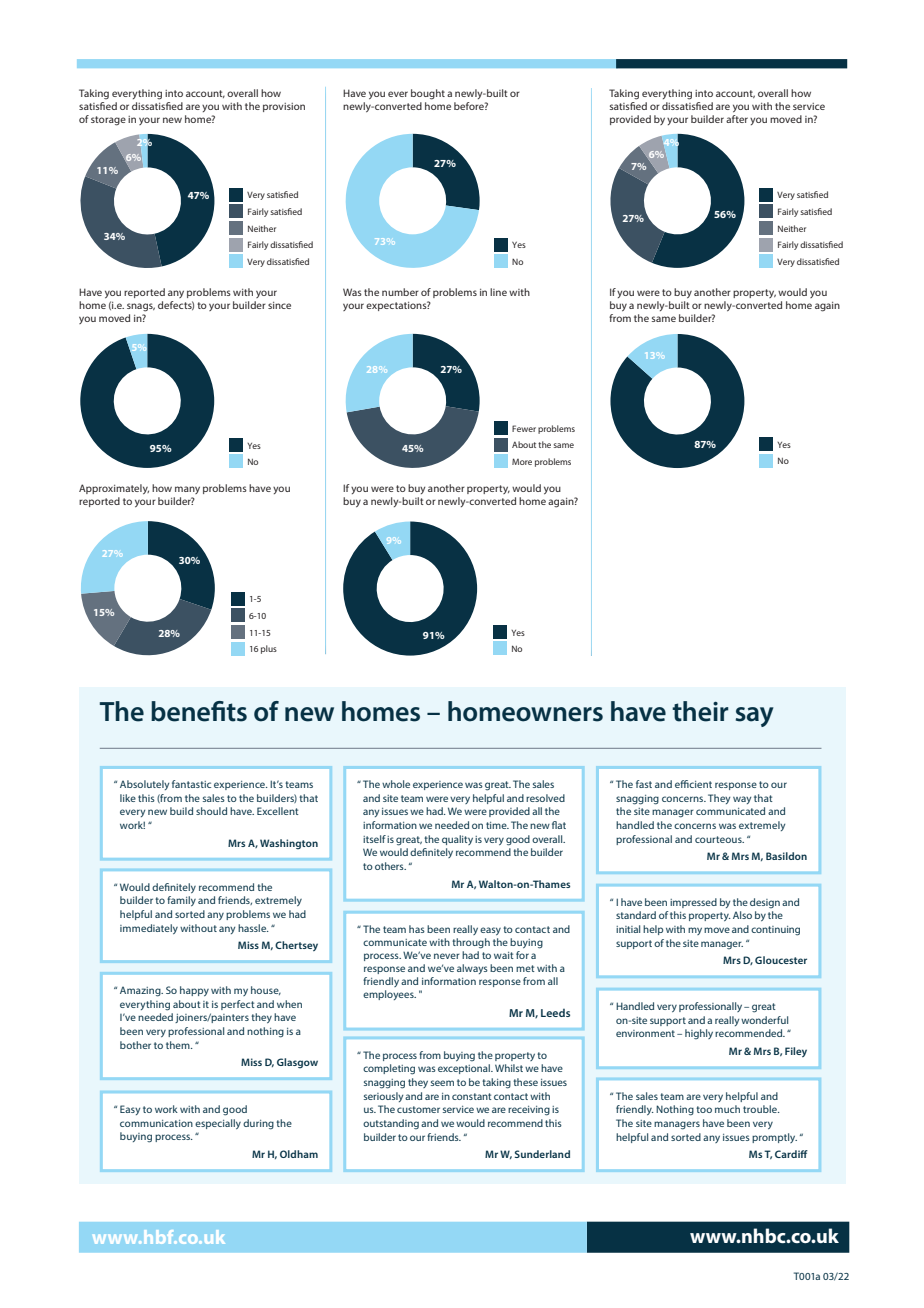 The width and height of the screenshot is (924, 1308). Describe the element at coordinates (218, 1124) in the screenshot. I see `especially` at that location.
